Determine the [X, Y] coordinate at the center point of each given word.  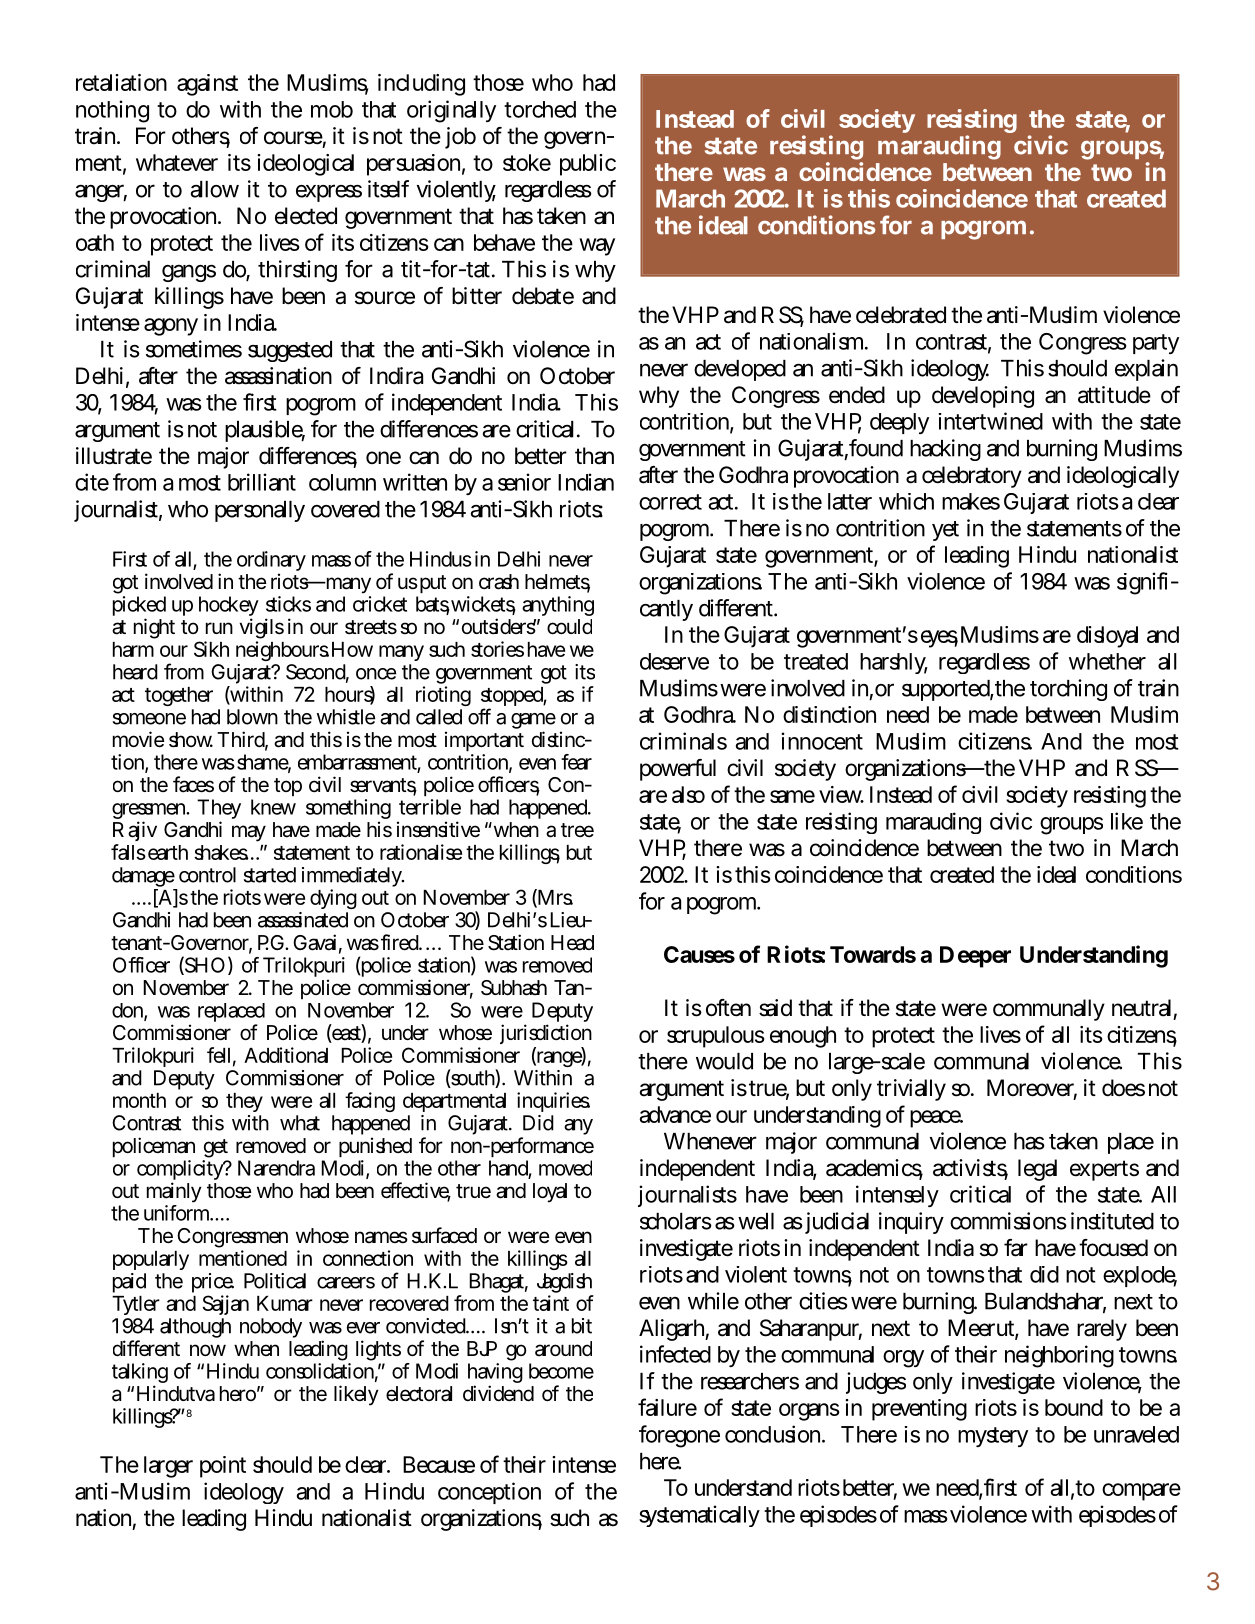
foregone [679, 1436]
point [223, 1467]
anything [558, 606]
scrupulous [716, 1037]
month [139, 1100]
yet [945, 531]
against [207, 85]
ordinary [271, 562]
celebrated [901, 315]
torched [540, 109]
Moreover [1032, 1089]
